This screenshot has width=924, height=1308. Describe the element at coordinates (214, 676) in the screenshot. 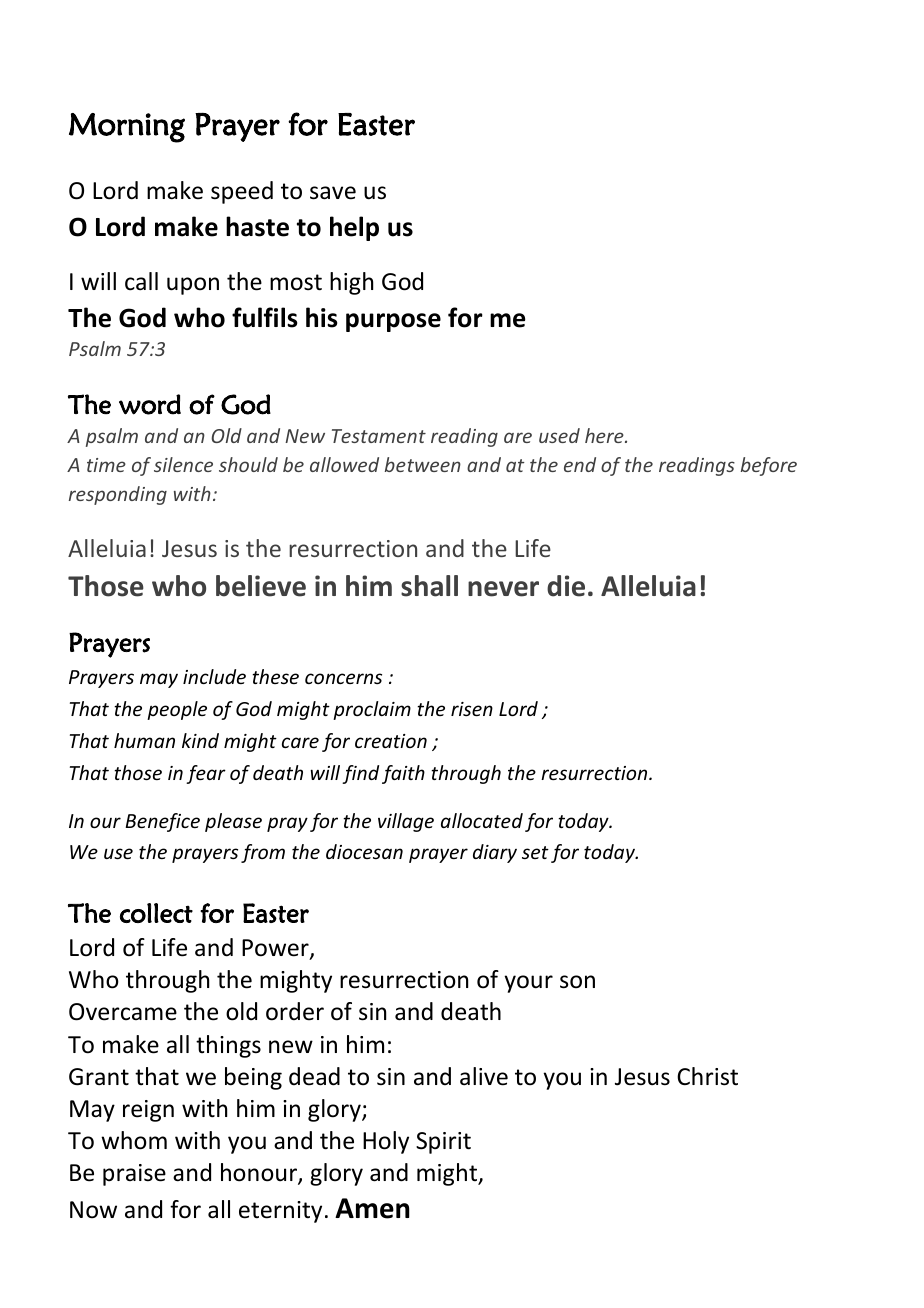

I see `include` at that location.
